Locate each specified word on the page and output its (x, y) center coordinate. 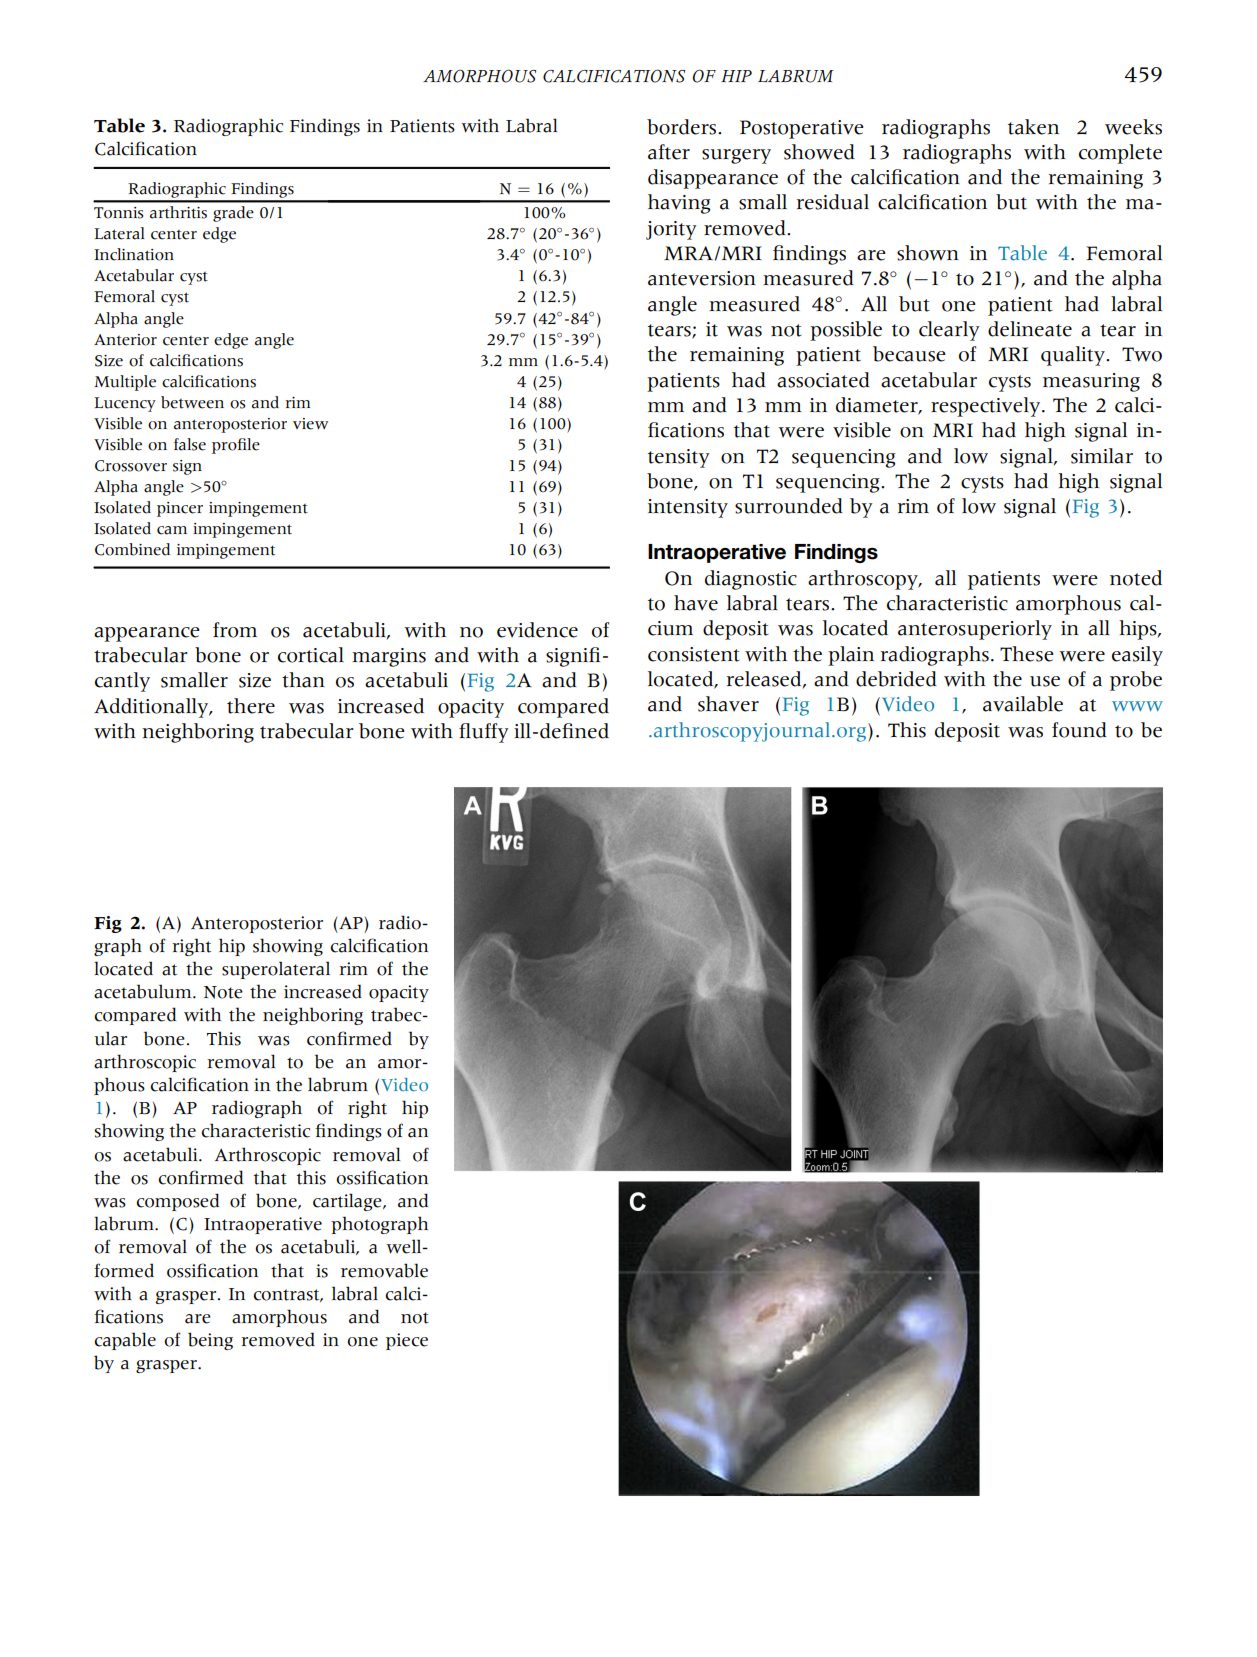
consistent (694, 654)
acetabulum (144, 991)
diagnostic (751, 580)
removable (384, 1270)
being (210, 1341)
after (669, 152)
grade (233, 214)
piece (407, 1341)
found (1079, 730)
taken (1033, 127)
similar (1102, 456)
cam (172, 530)
